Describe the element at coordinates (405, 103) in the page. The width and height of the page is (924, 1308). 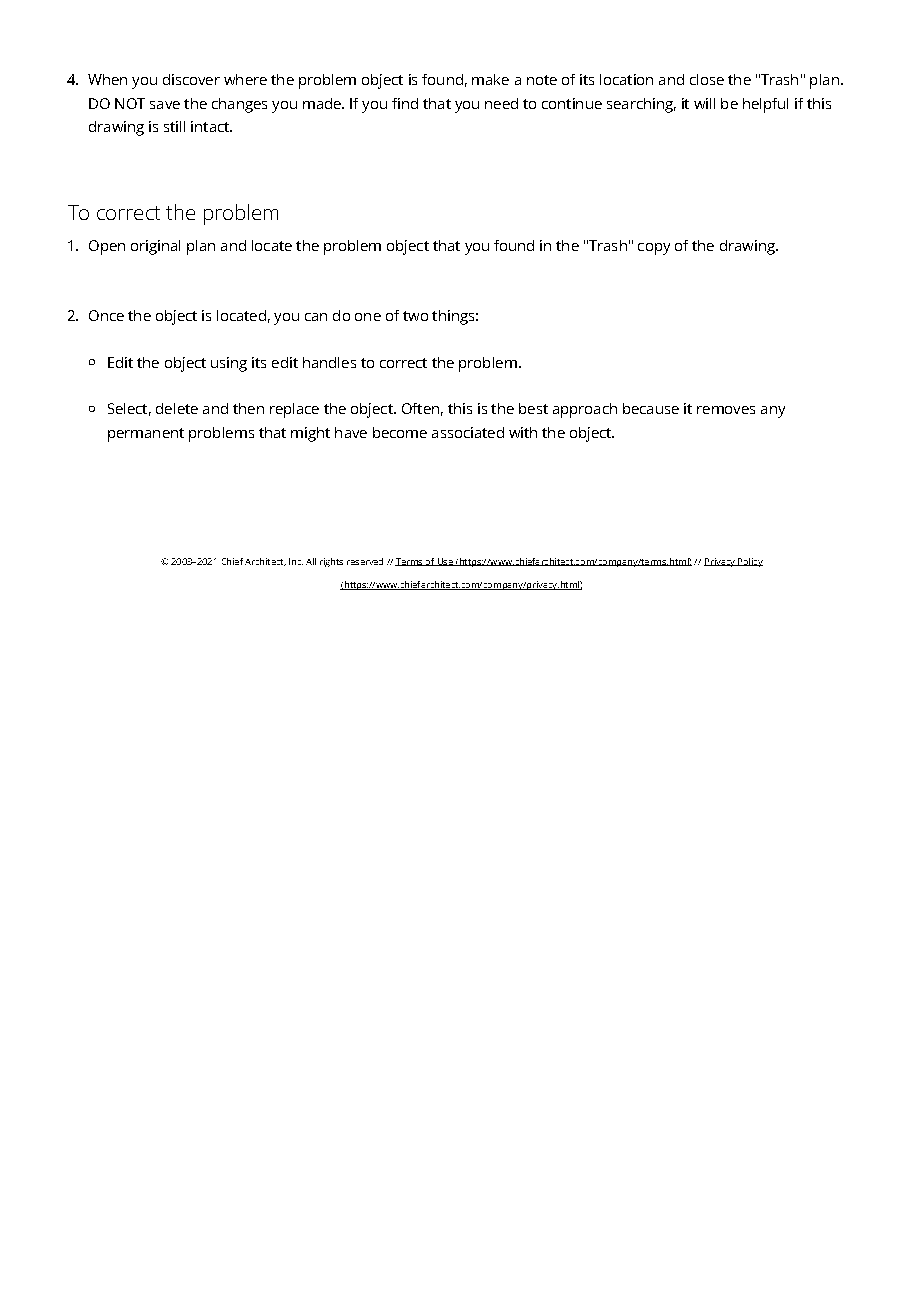
I see `find` at that location.
